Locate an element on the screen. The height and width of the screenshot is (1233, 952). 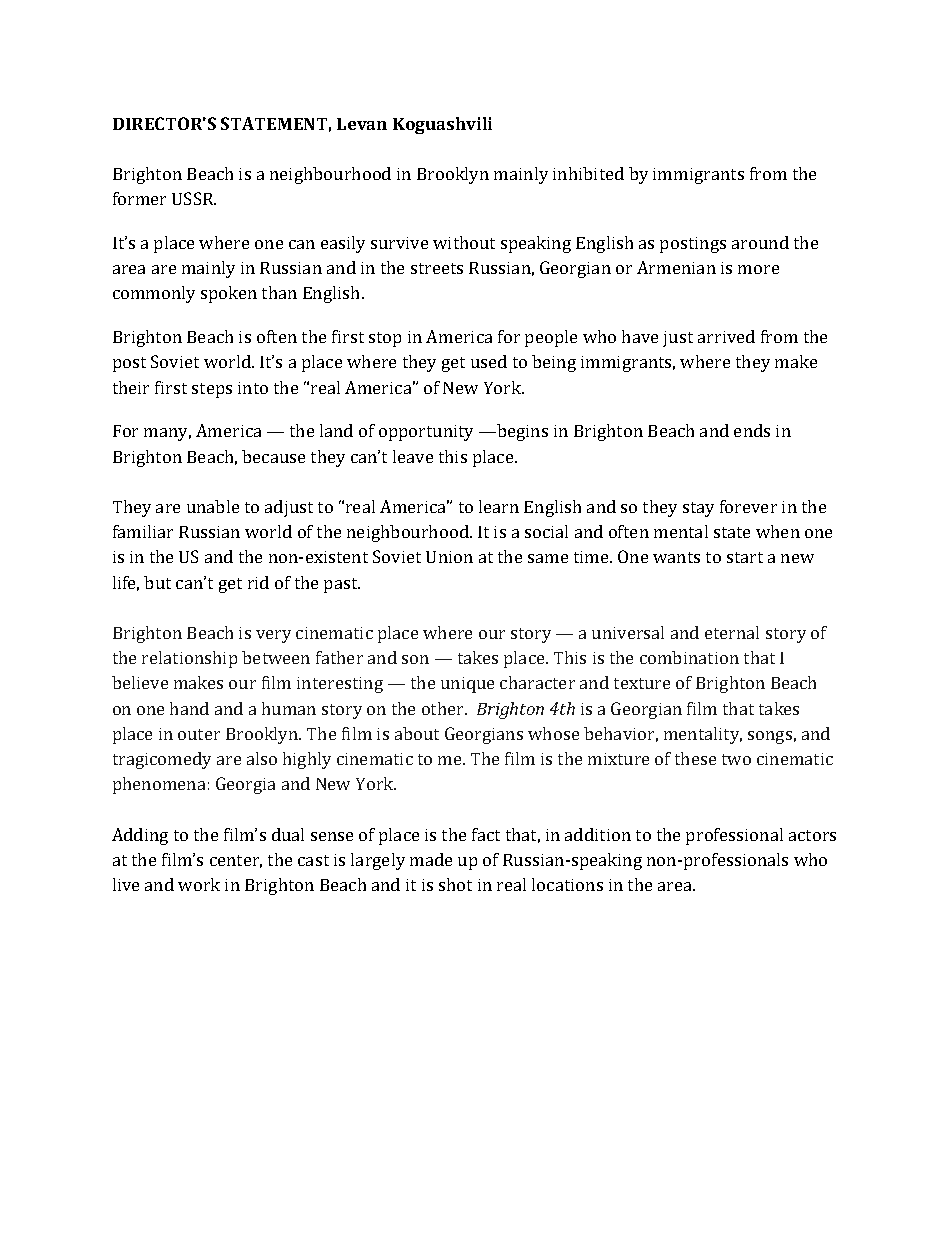
around is located at coordinates (760, 242).
